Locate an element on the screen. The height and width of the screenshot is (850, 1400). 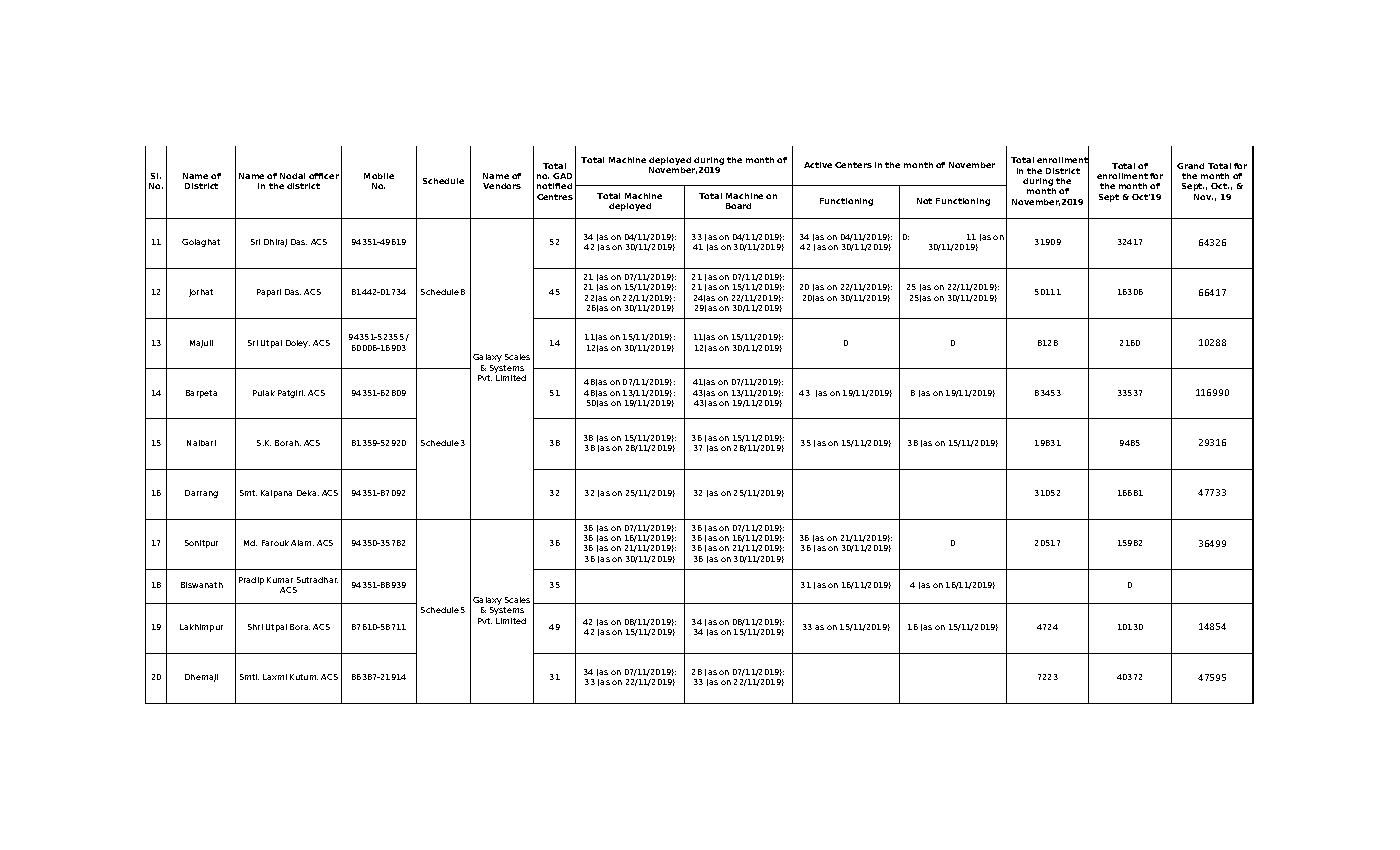
Alam is located at coordinates (302, 543).
